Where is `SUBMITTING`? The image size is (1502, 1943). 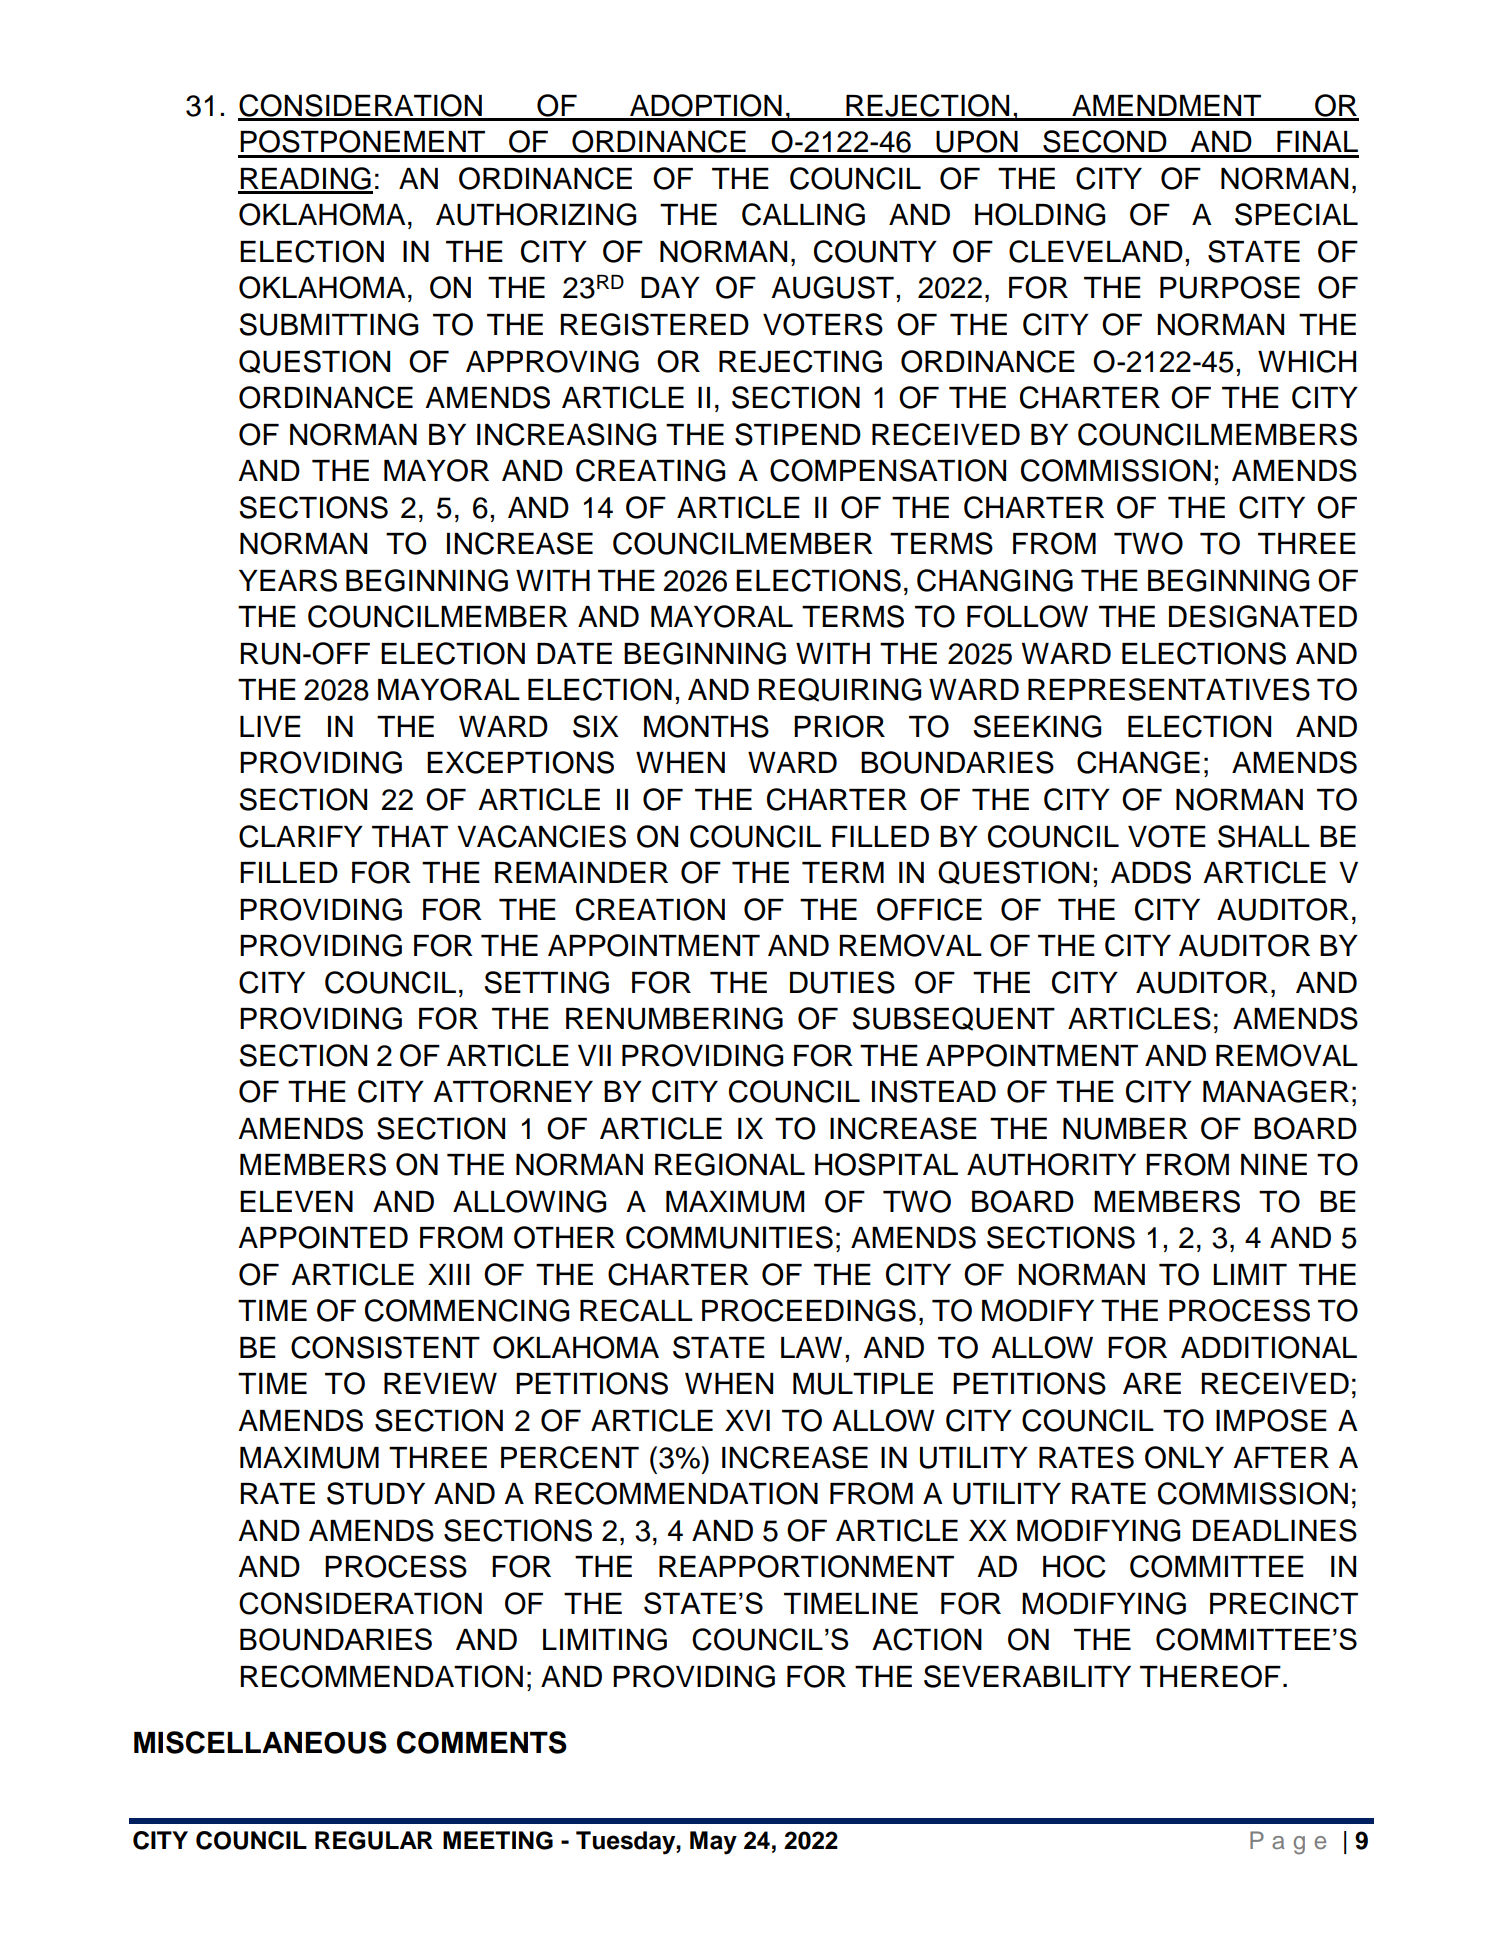
SUBMITTING is located at coordinates (328, 324).
